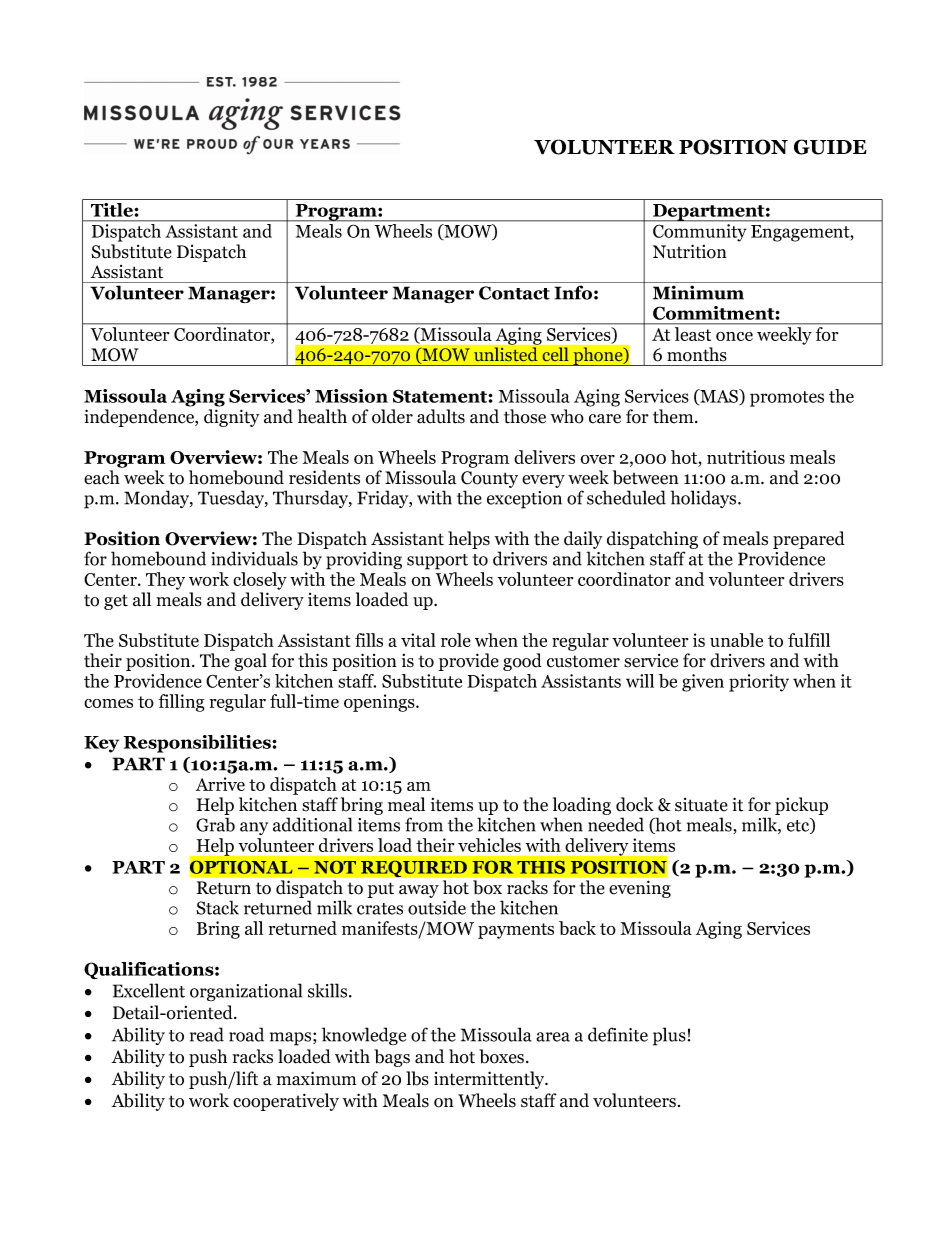  What do you see at coordinates (669, 1036) in the page?
I see `plus` at bounding box center [669, 1036].
